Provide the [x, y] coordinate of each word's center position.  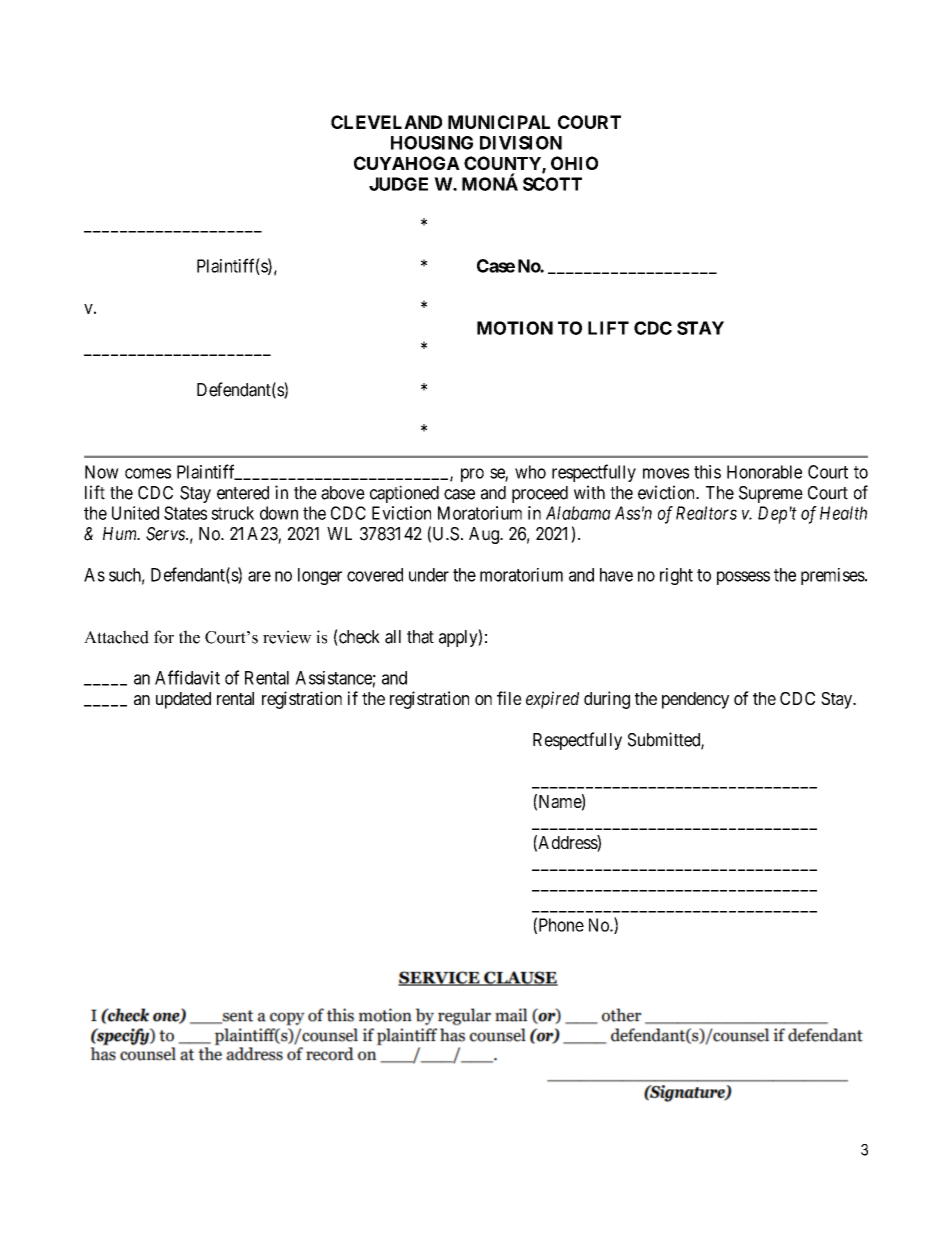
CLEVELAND [386, 122]
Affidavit [187, 677]
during [607, 700]
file [509, 698]
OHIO [574, 163]
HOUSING [432, 143]
